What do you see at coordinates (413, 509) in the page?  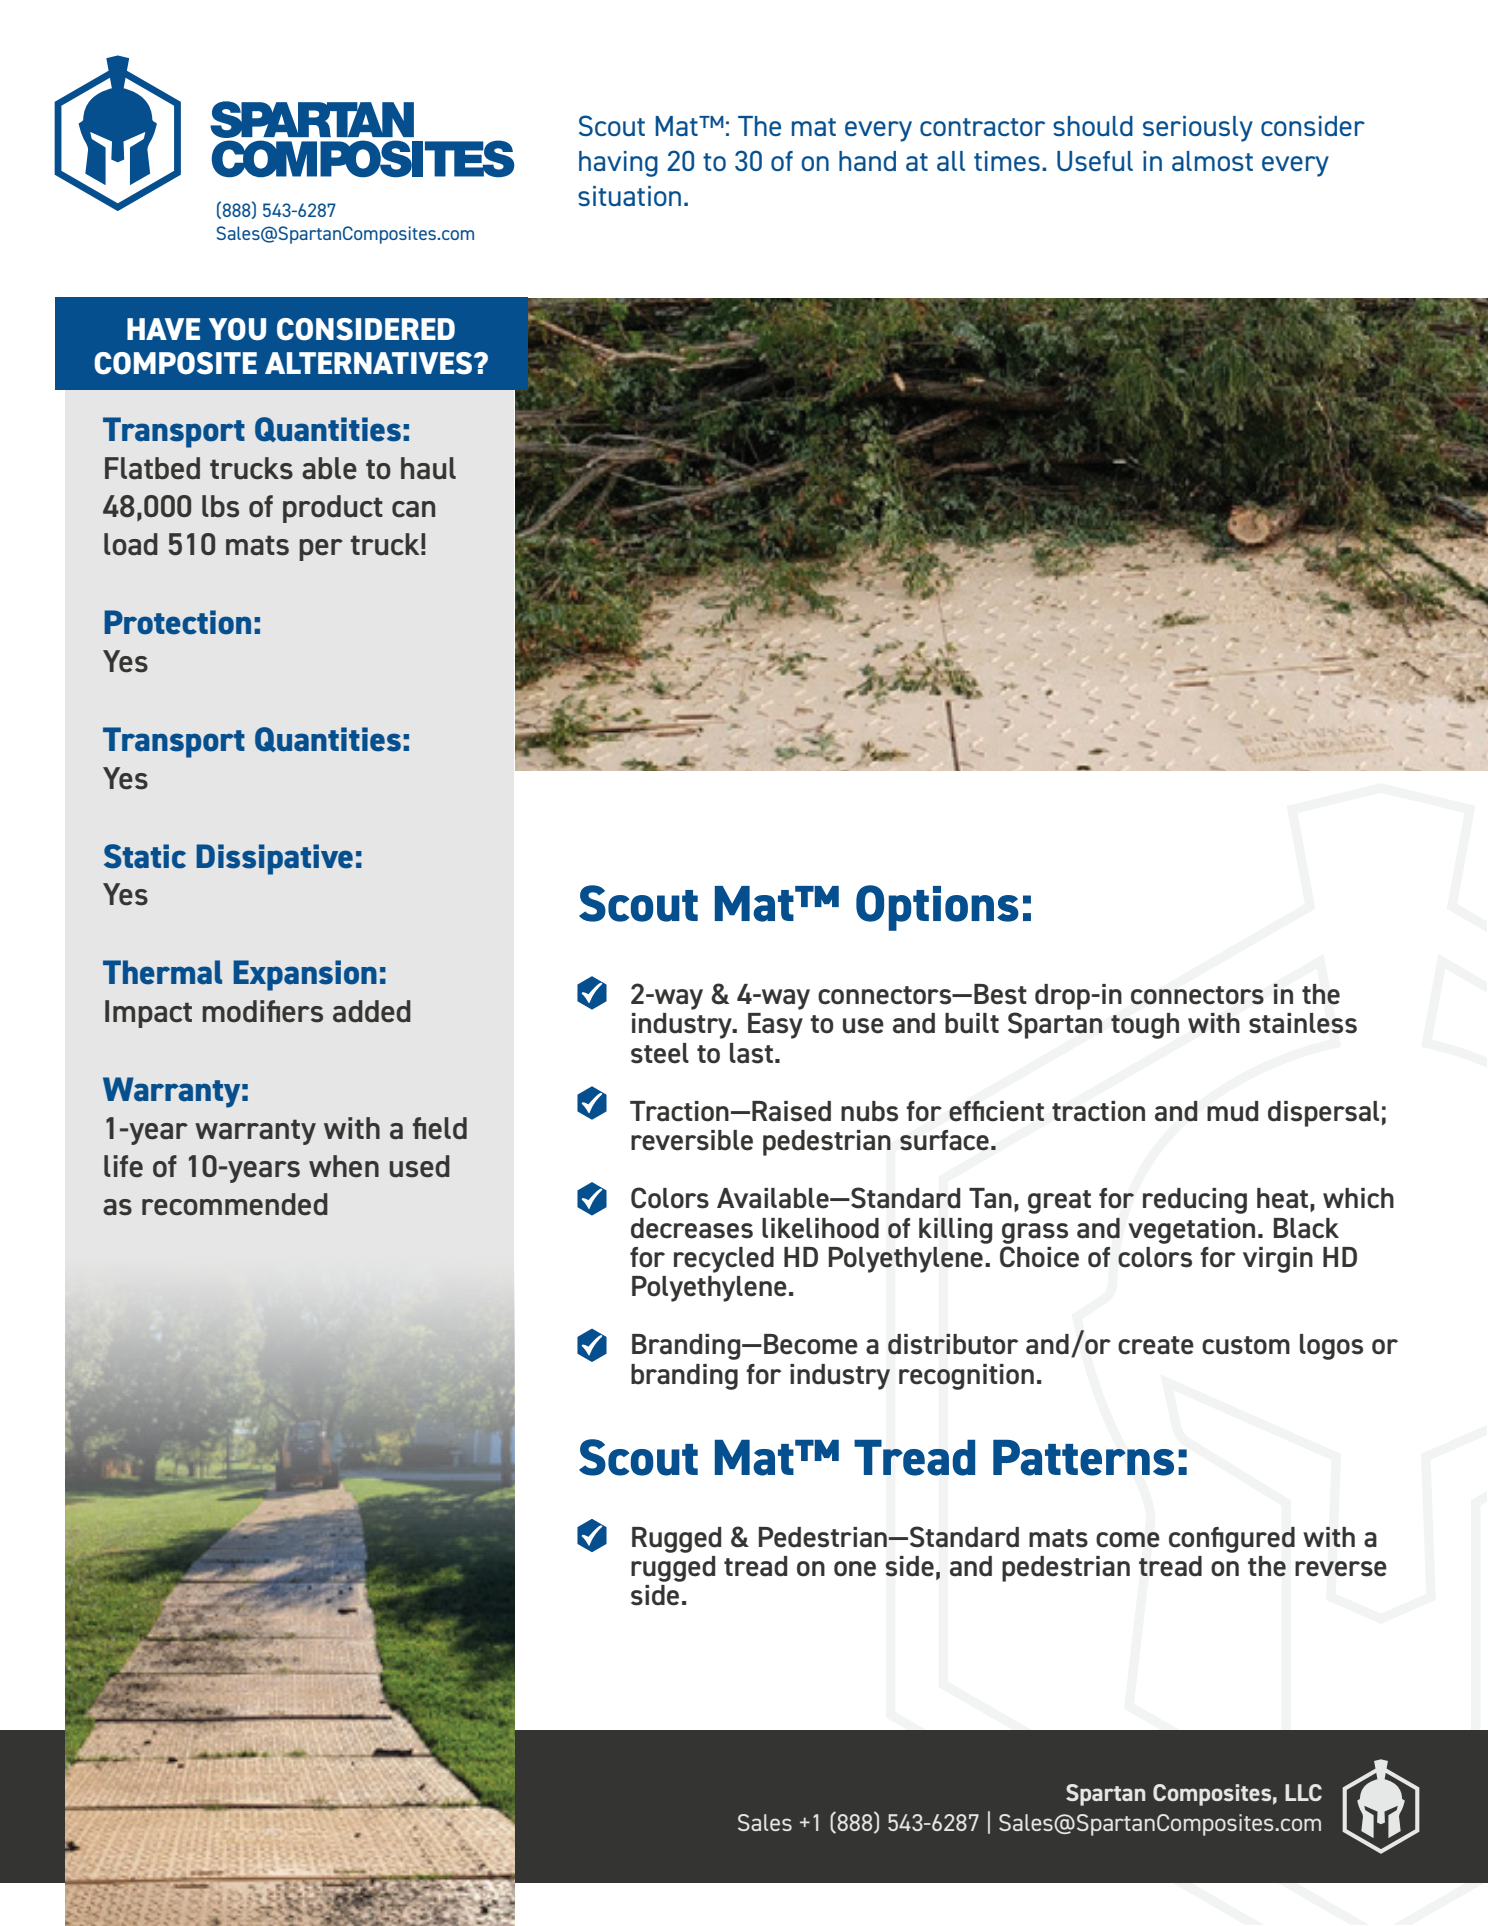 I see `can` at bounding box center [413, 509].
